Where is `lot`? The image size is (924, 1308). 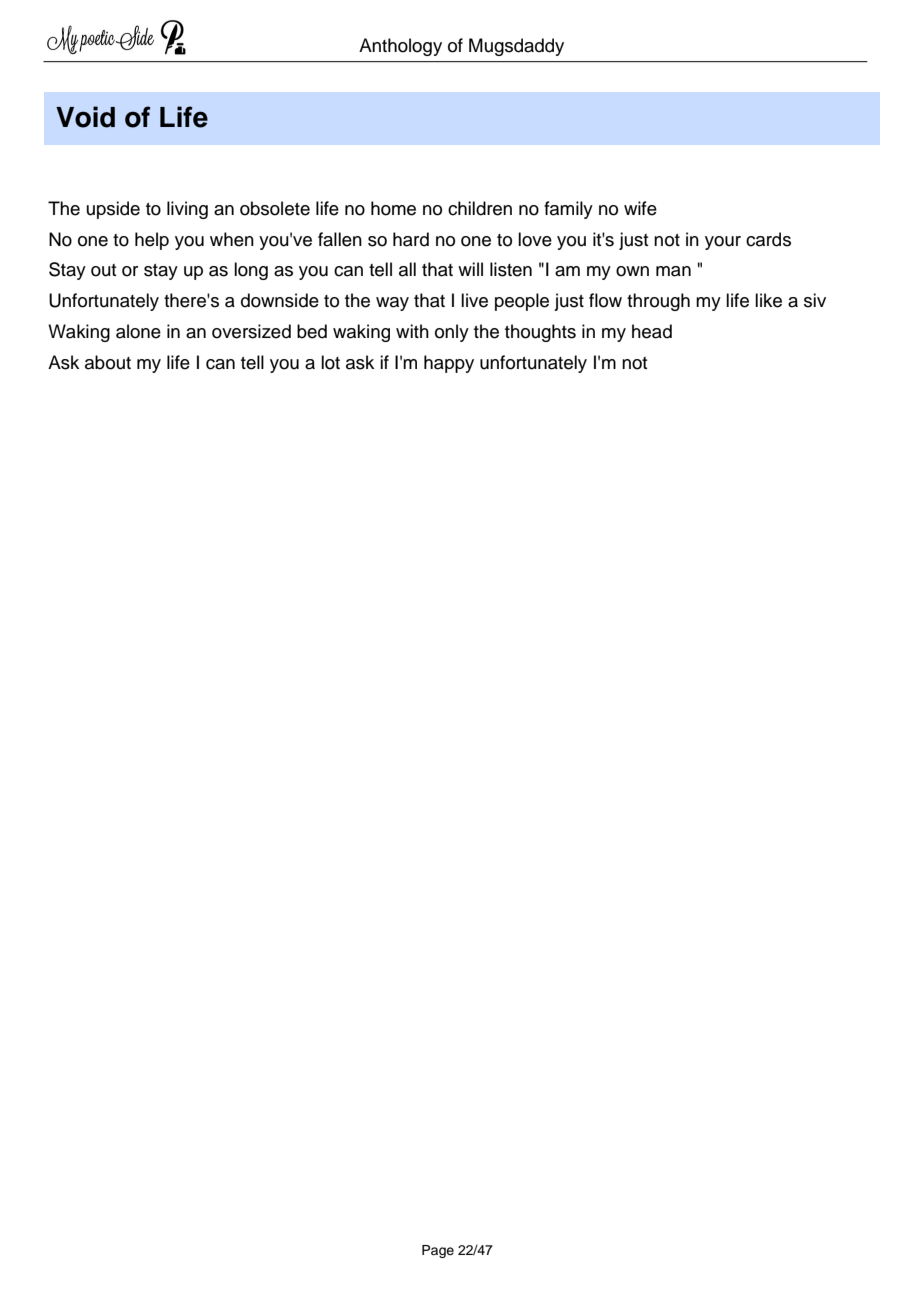
lot is located at coordinates (330, 362).
